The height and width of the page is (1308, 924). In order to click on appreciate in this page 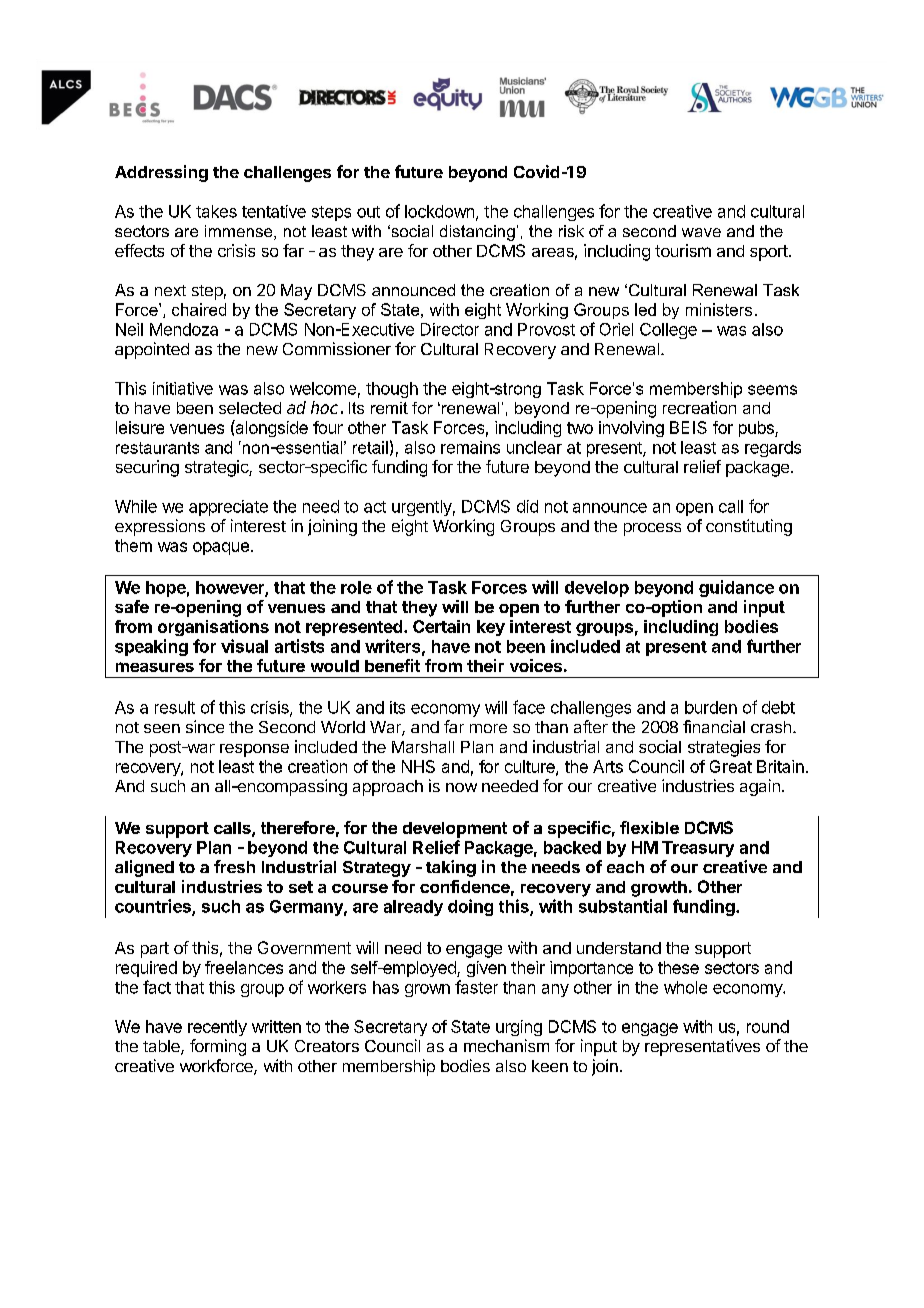, I will do `click(228, 508)`.
